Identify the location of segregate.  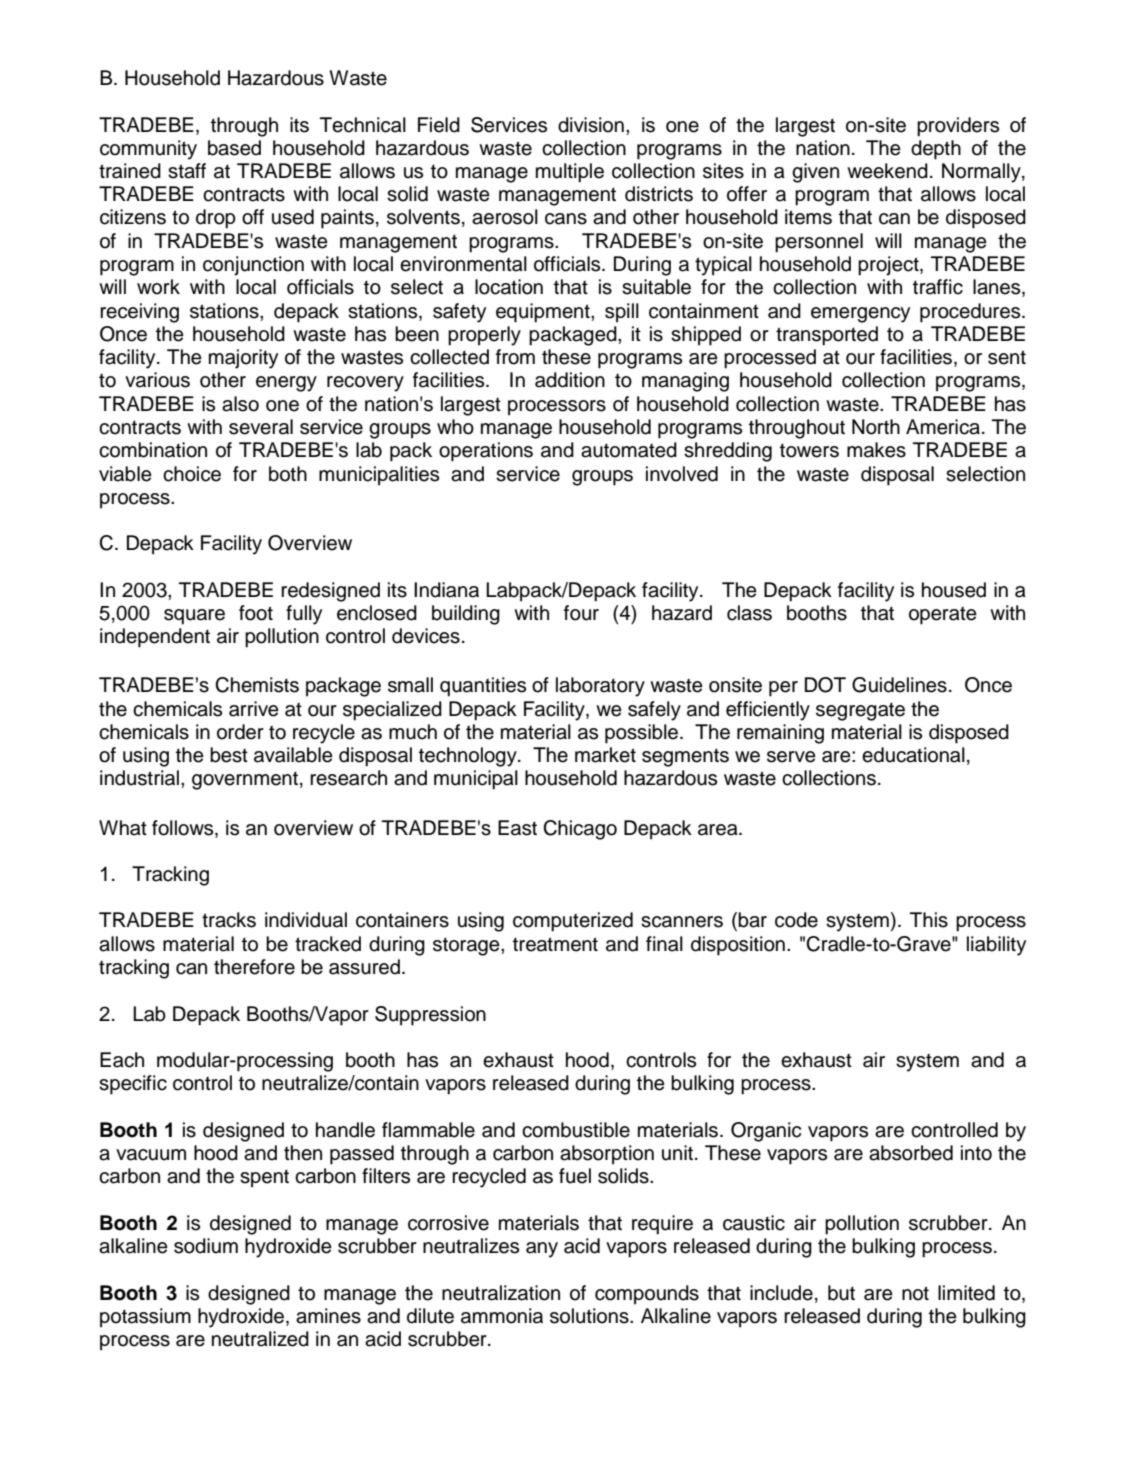
(860, 711).
